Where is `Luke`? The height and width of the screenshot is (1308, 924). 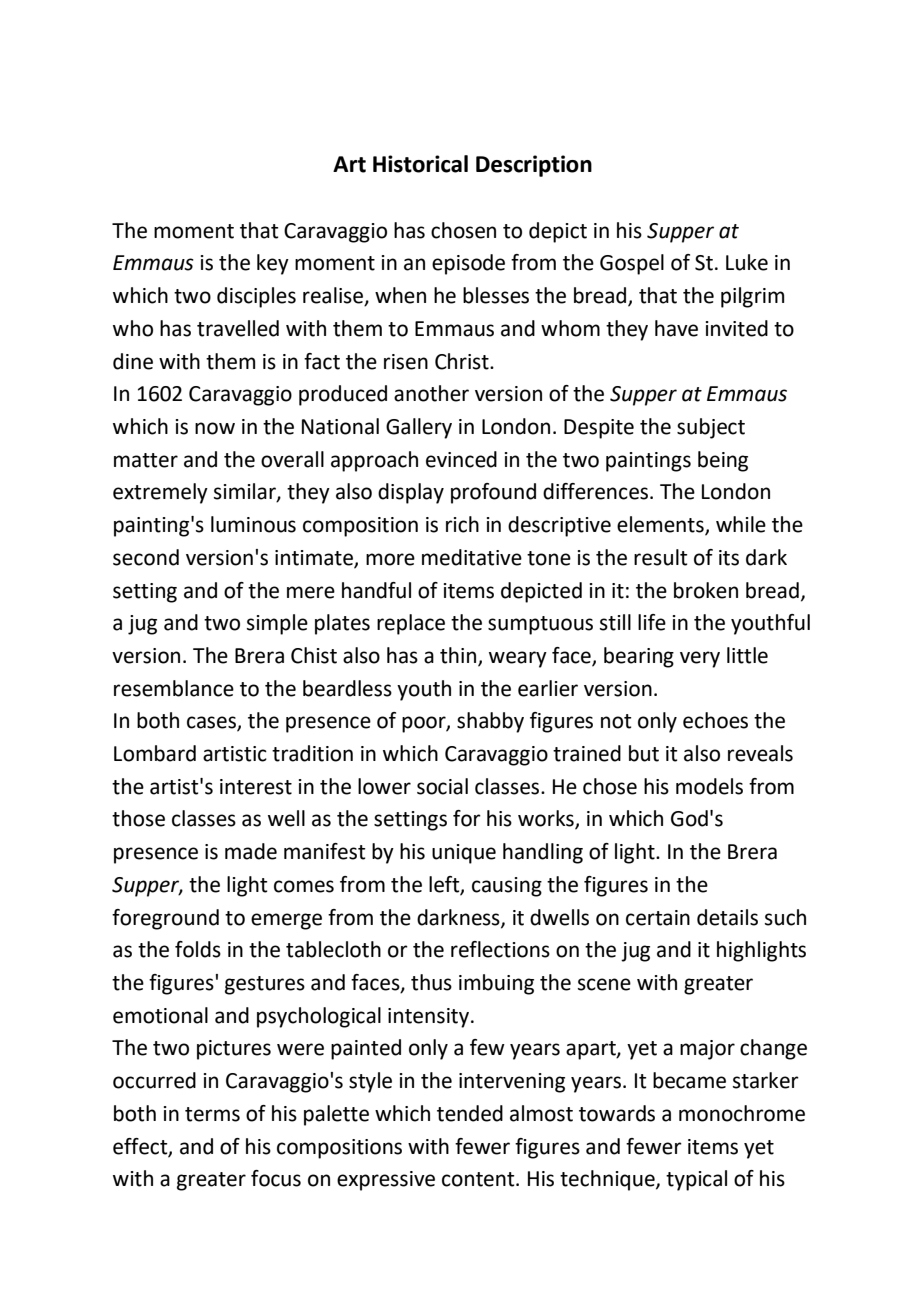
Luke is located at coordinates (747, 262).
